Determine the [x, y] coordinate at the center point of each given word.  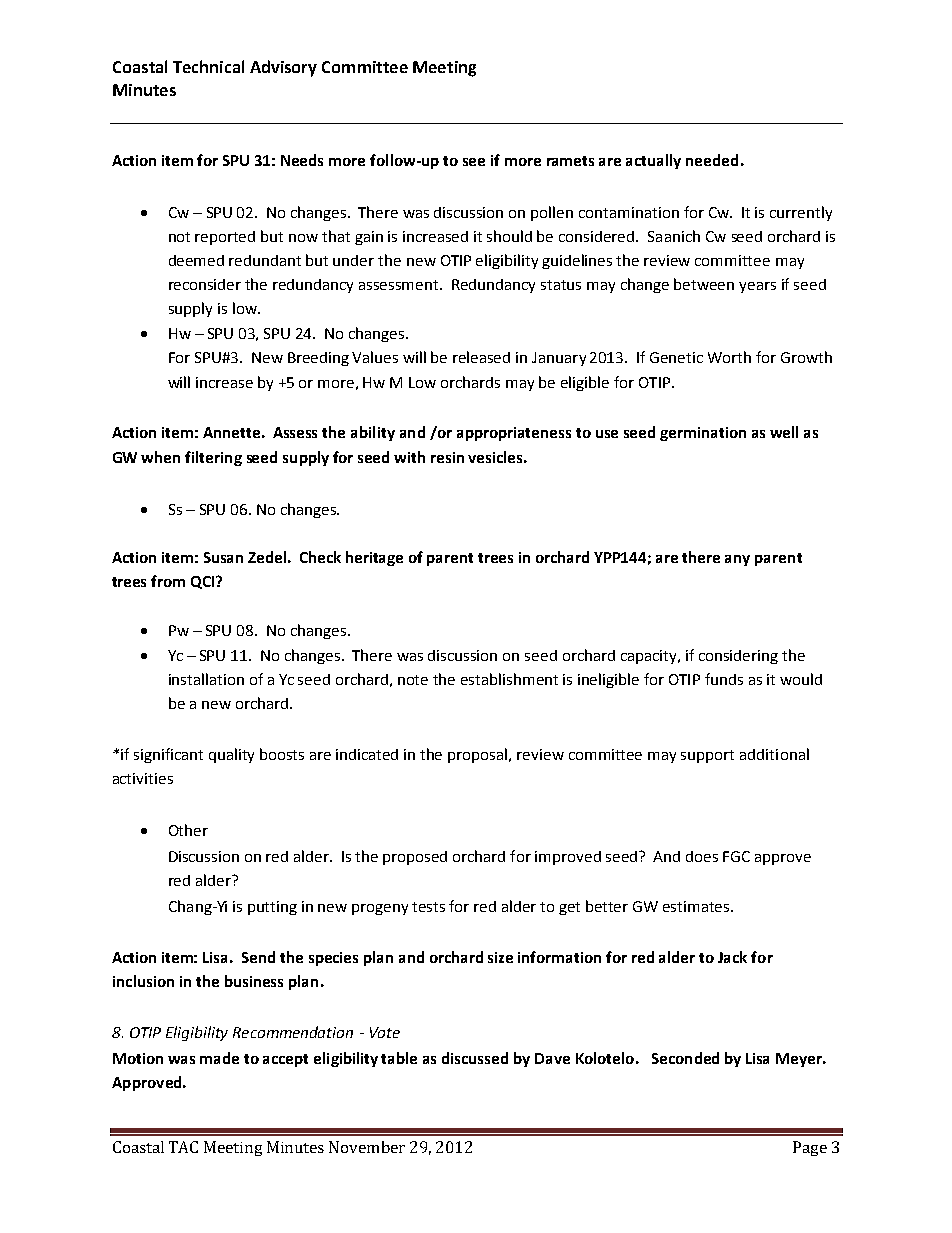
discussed [475, 1058]
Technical [208, 66]
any [737, 560]
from [168, 581]
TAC [183, 1147]
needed [712, 160]
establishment [509, 679]
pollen [552, 213]
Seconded [685, 1058]
